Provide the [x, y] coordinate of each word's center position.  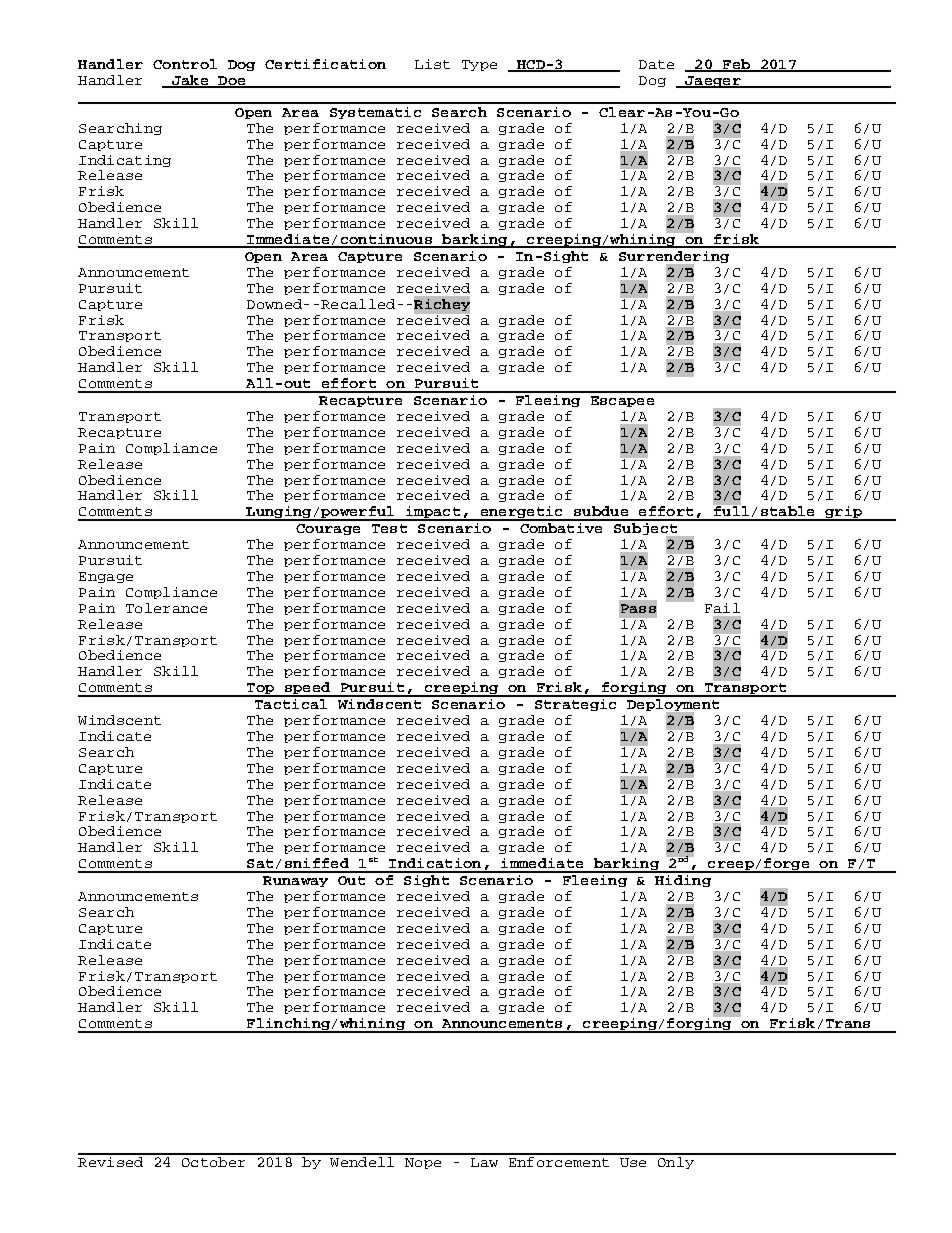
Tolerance [166, 608]
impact [433, 513]
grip [843, 513]
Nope [423, 1163]
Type [479, 65]
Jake [190, 81]
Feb [736, 65]
